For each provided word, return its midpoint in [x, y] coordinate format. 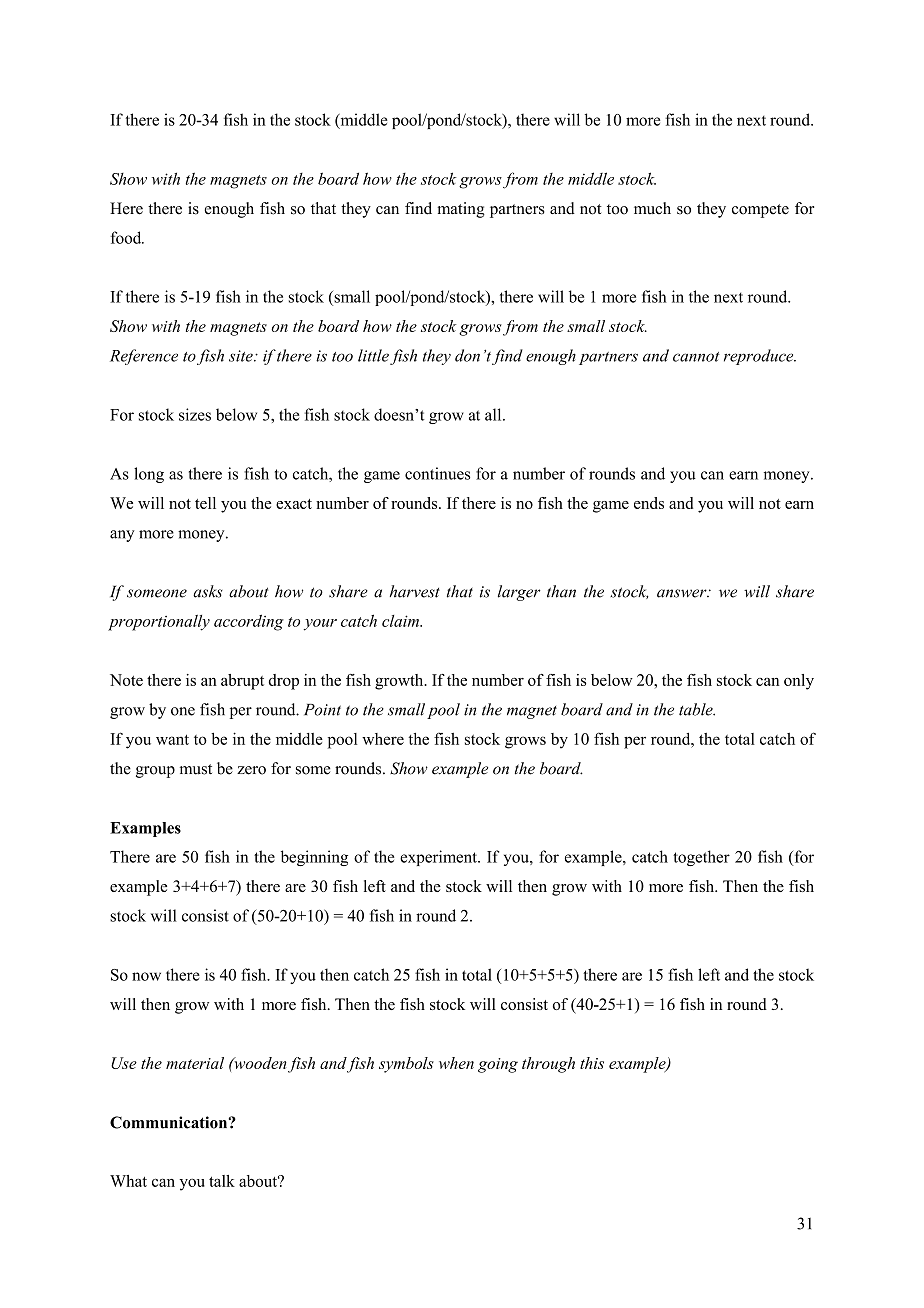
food [127, 237]
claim [401, 621]
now [146, 976]
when [456, 1063]
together [701, 858]
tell [205, 503]
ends [649, 503]
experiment [439, 858]
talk [222, 1181]
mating [461, 210]
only [799, 682]
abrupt [242, 682]
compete [760, 211]
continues [437, 473]
